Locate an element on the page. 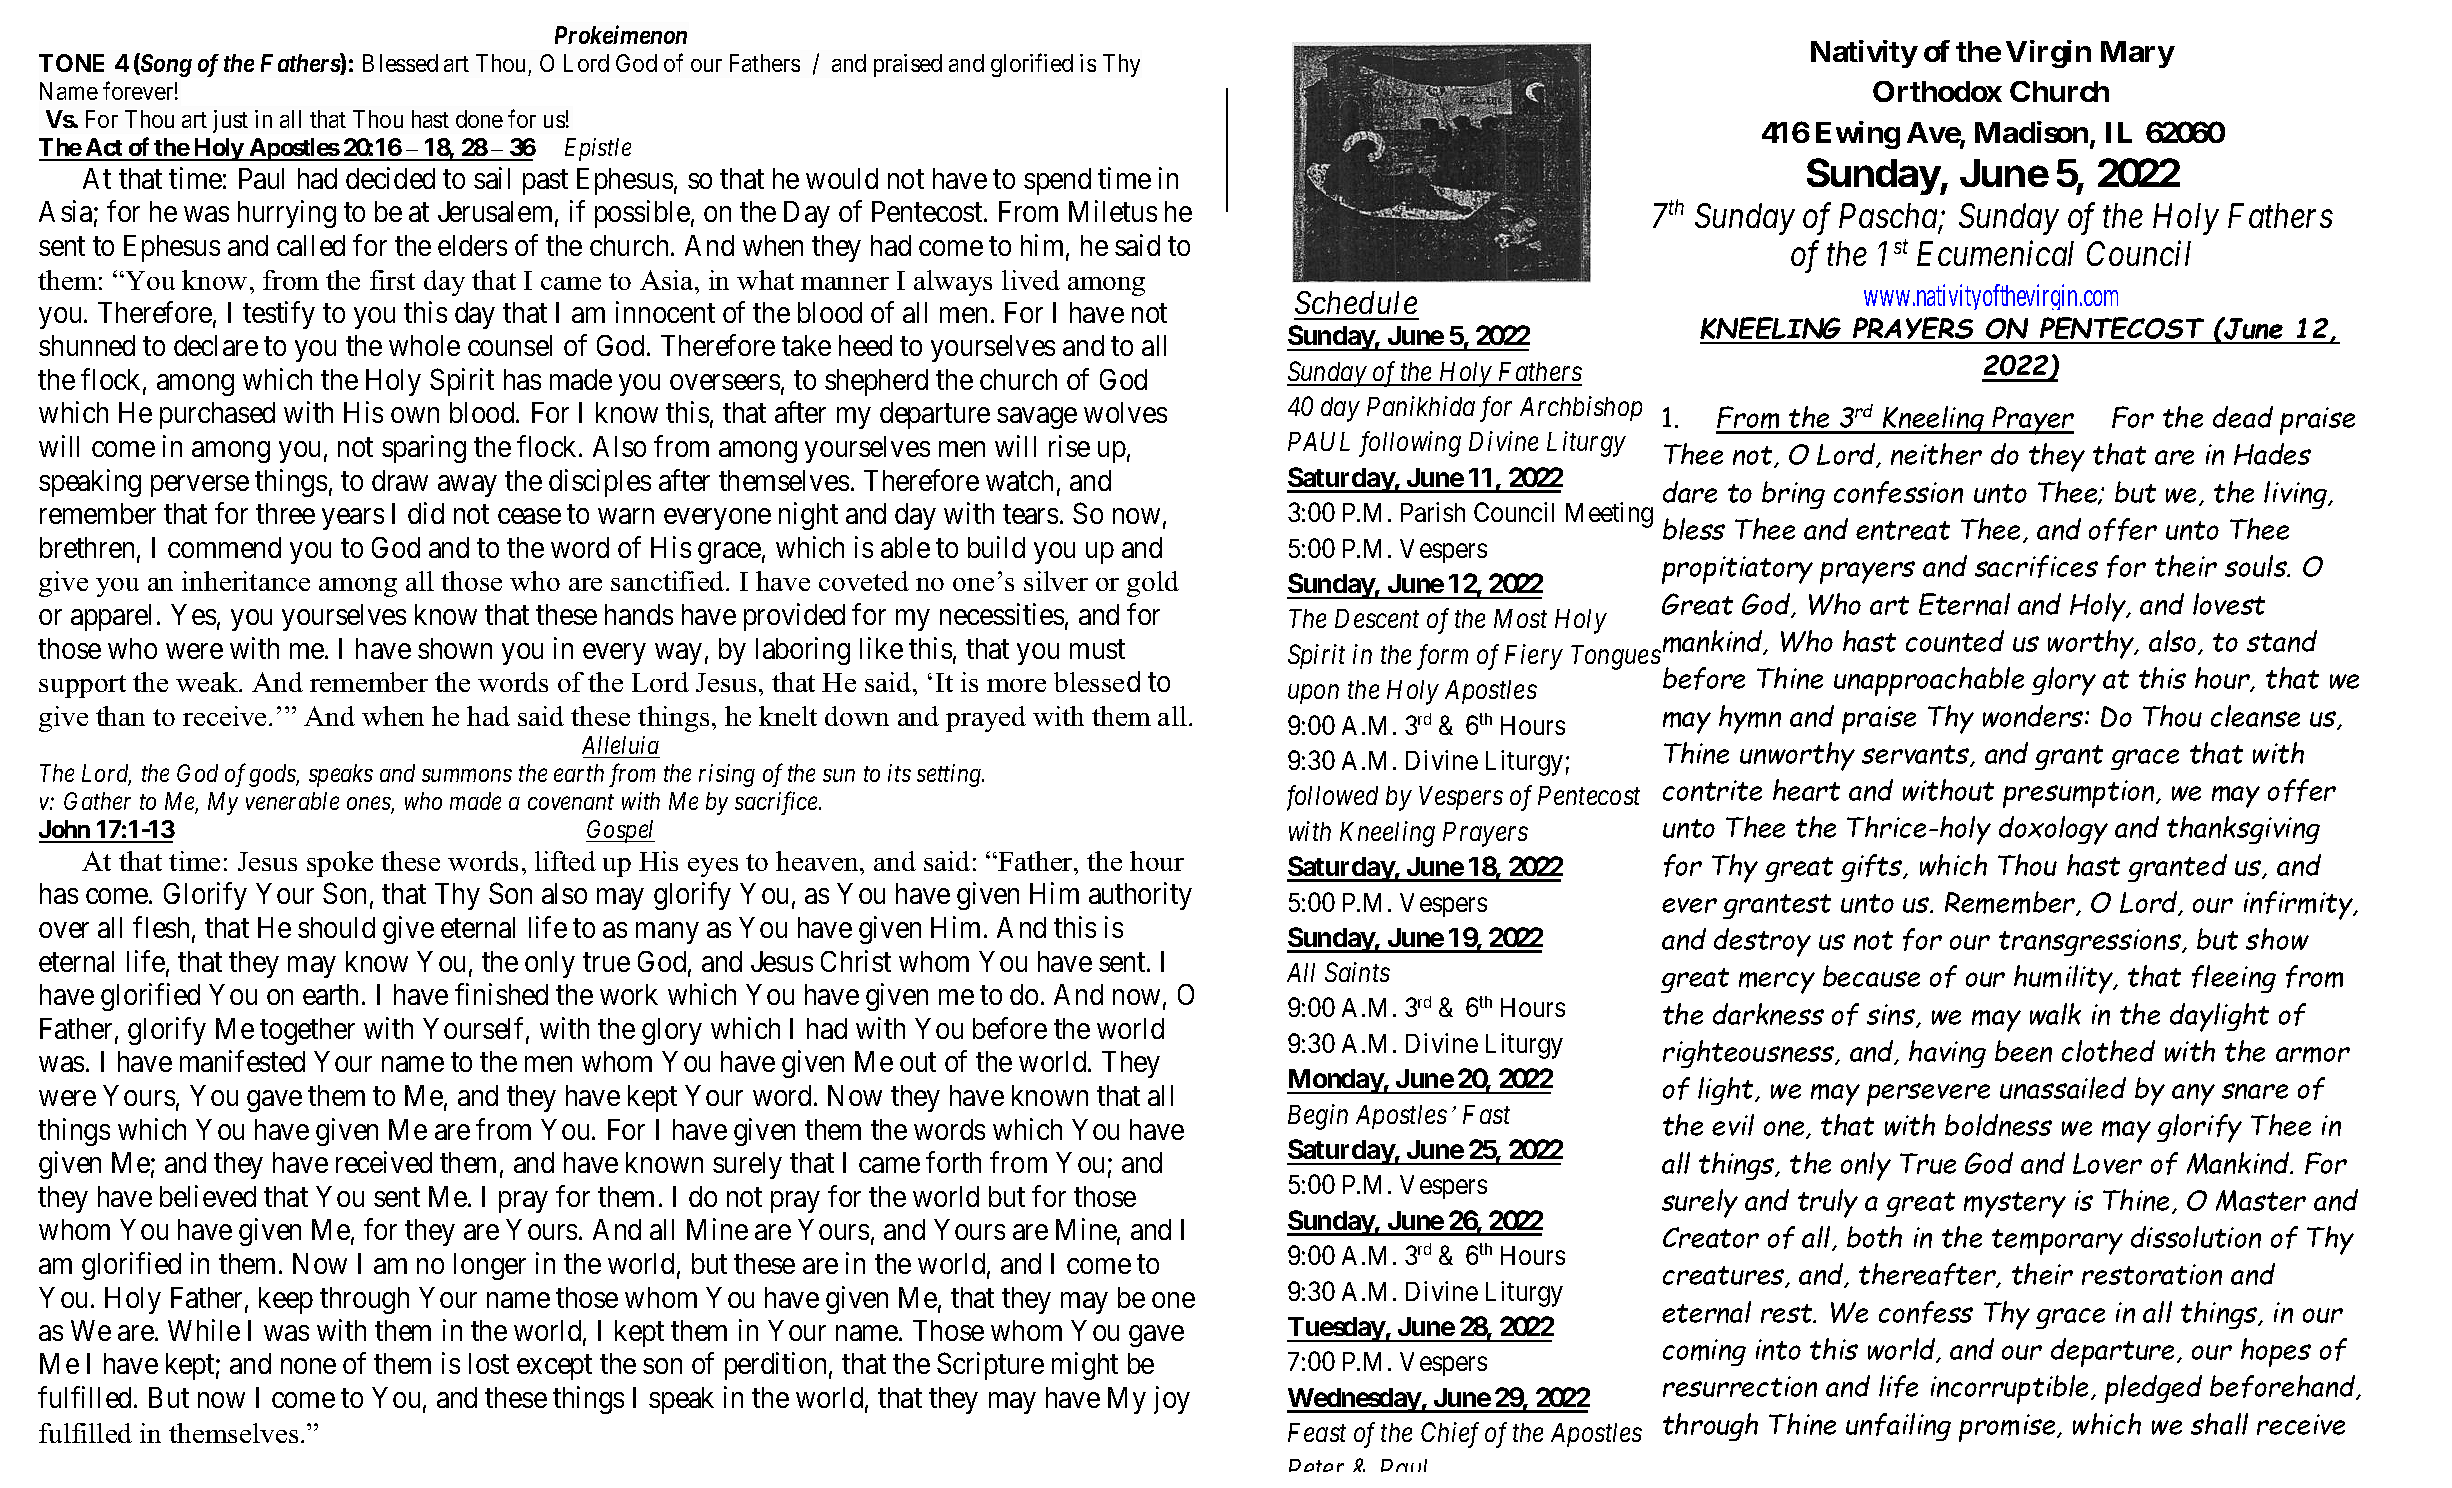 Image resolution: width=2452 pixels, height=1488 pixels. spend is located at coordinates (1057, 181).
